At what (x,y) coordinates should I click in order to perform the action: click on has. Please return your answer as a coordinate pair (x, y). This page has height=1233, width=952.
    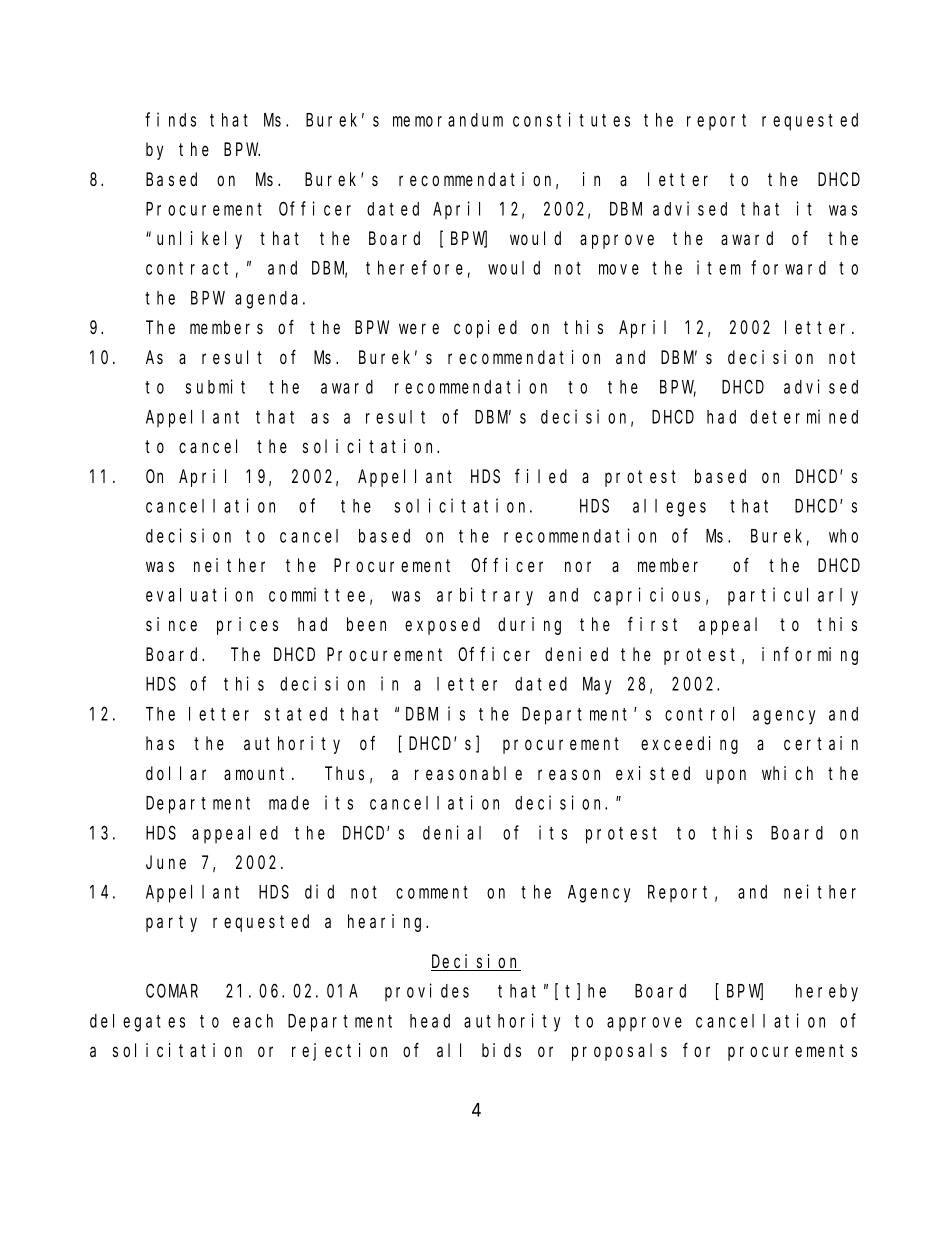
    Looking at the image, I should click on (160, 743).
